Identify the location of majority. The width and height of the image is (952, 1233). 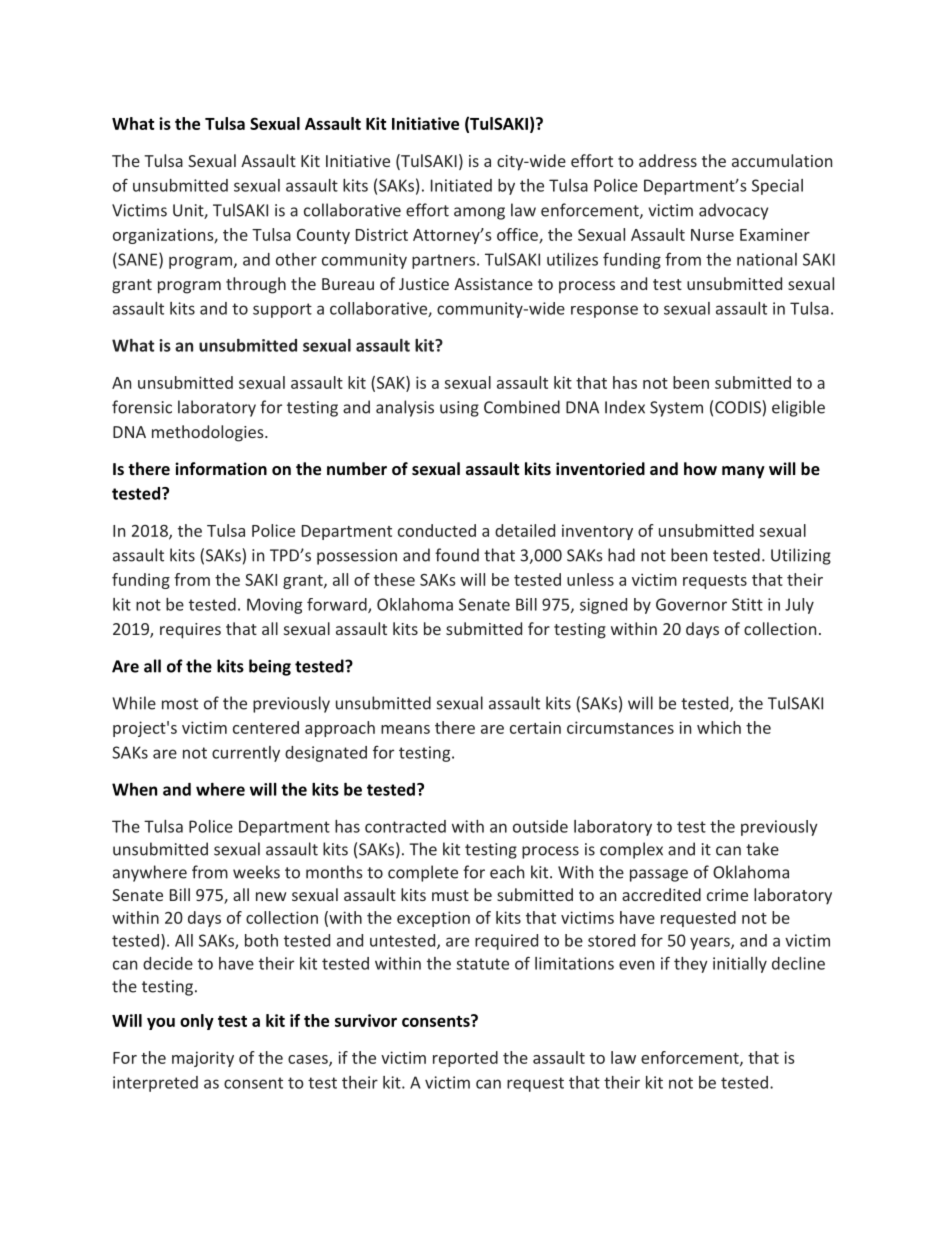
(203, 1059).
